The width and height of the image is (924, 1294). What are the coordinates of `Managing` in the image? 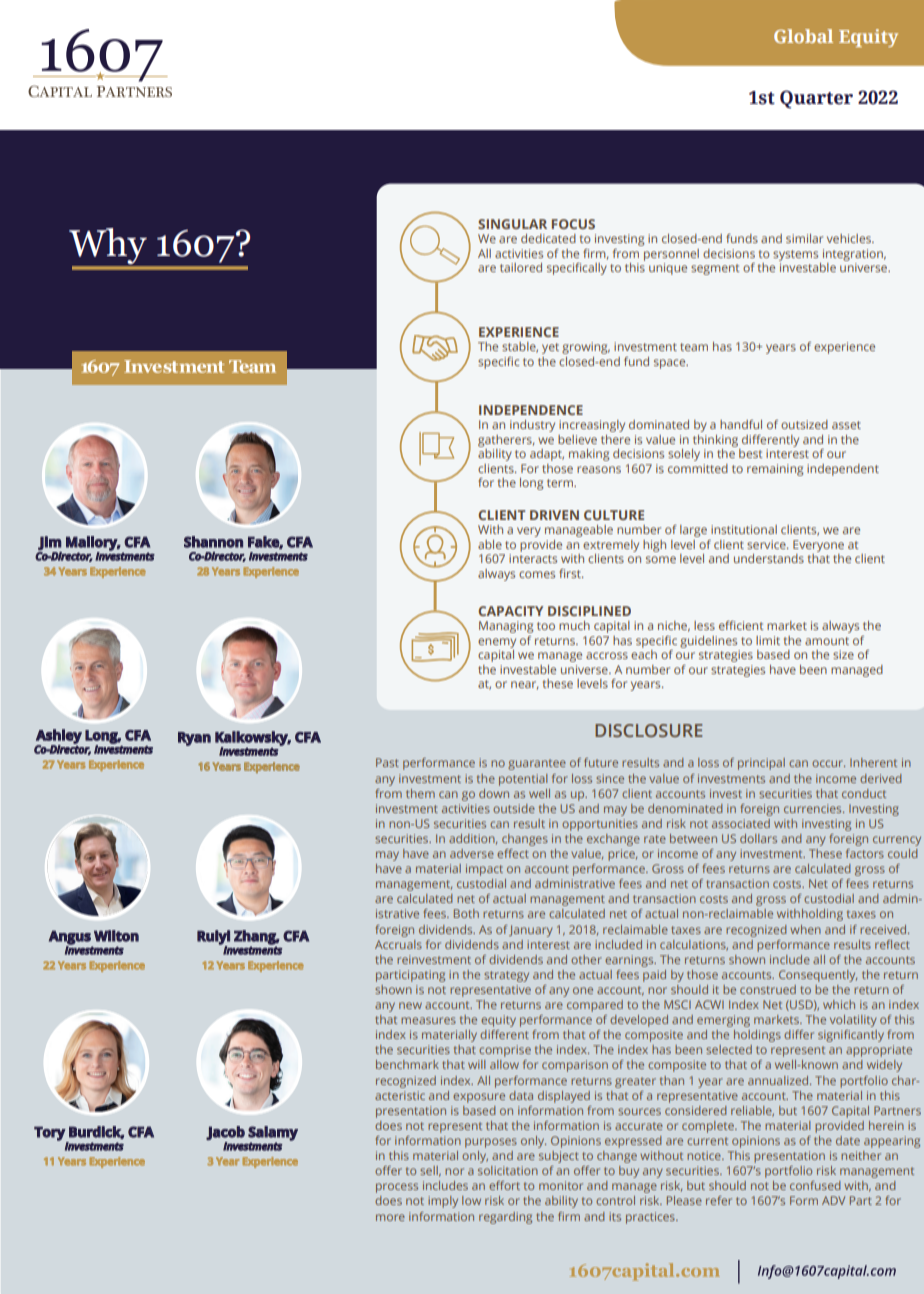 It's located at (506, 627).
